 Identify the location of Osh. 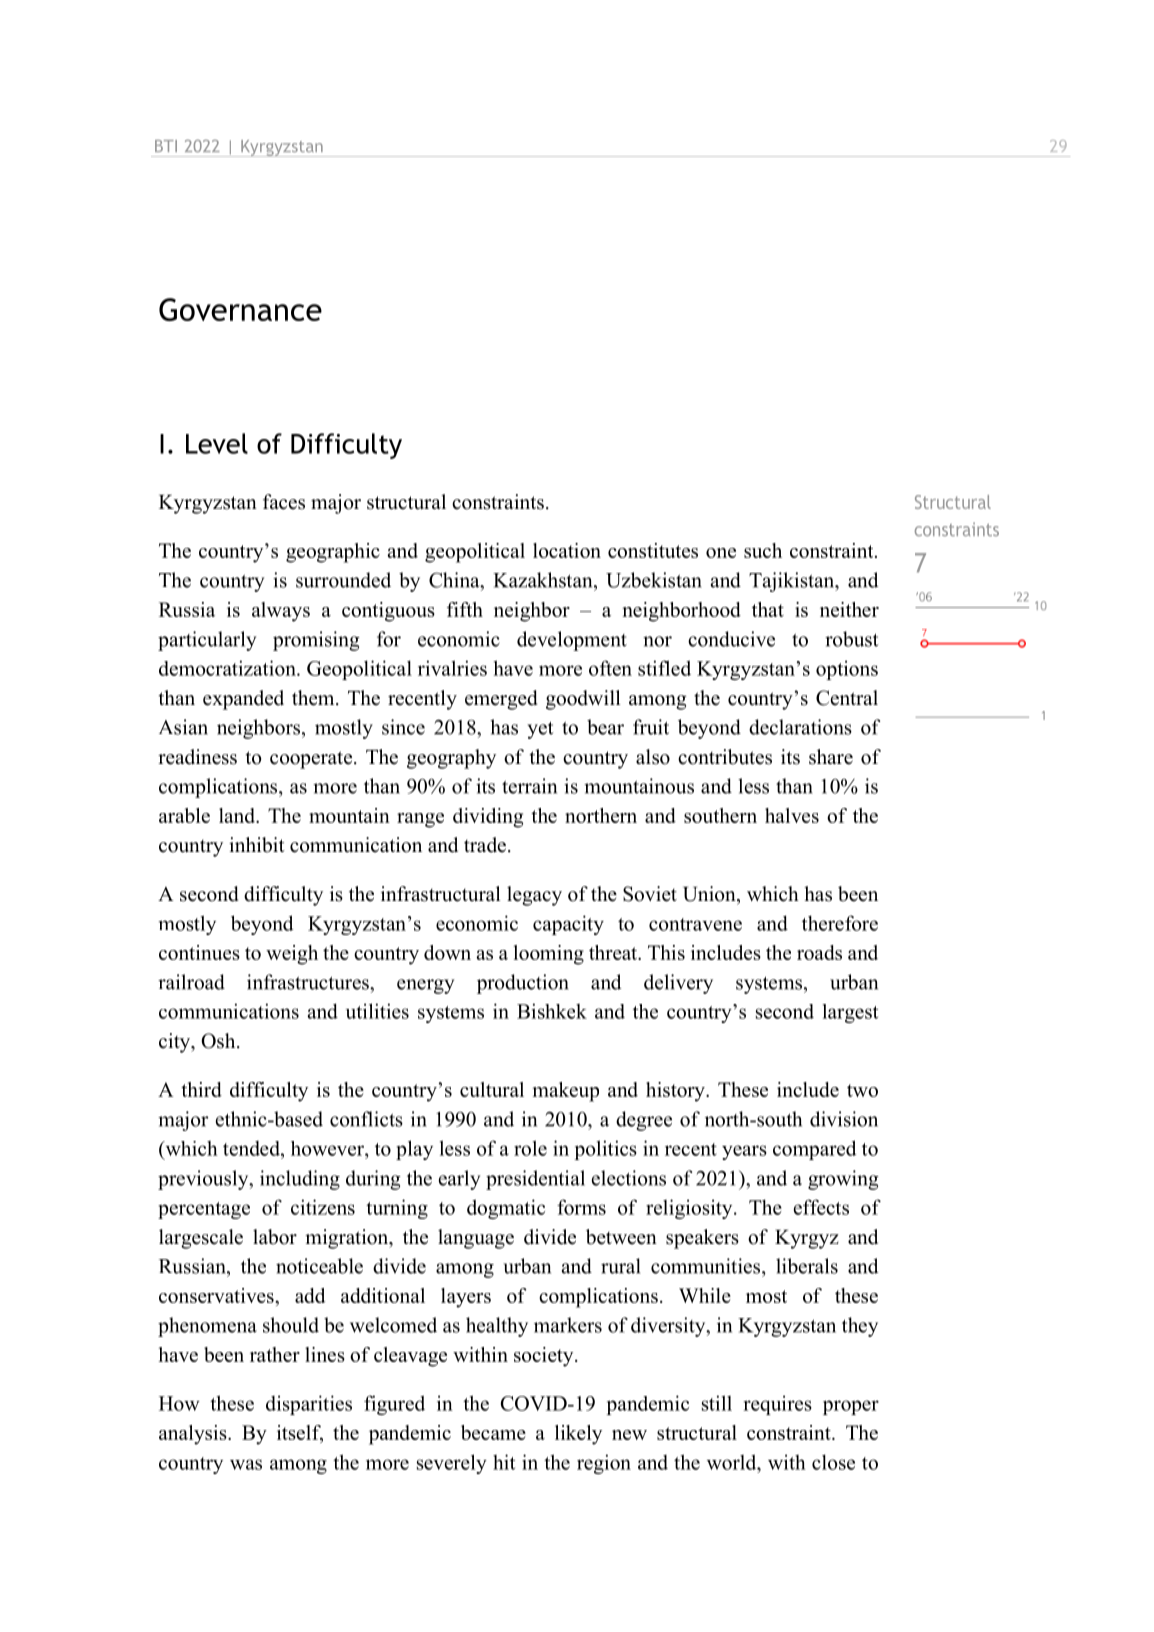
(219, 1041).
